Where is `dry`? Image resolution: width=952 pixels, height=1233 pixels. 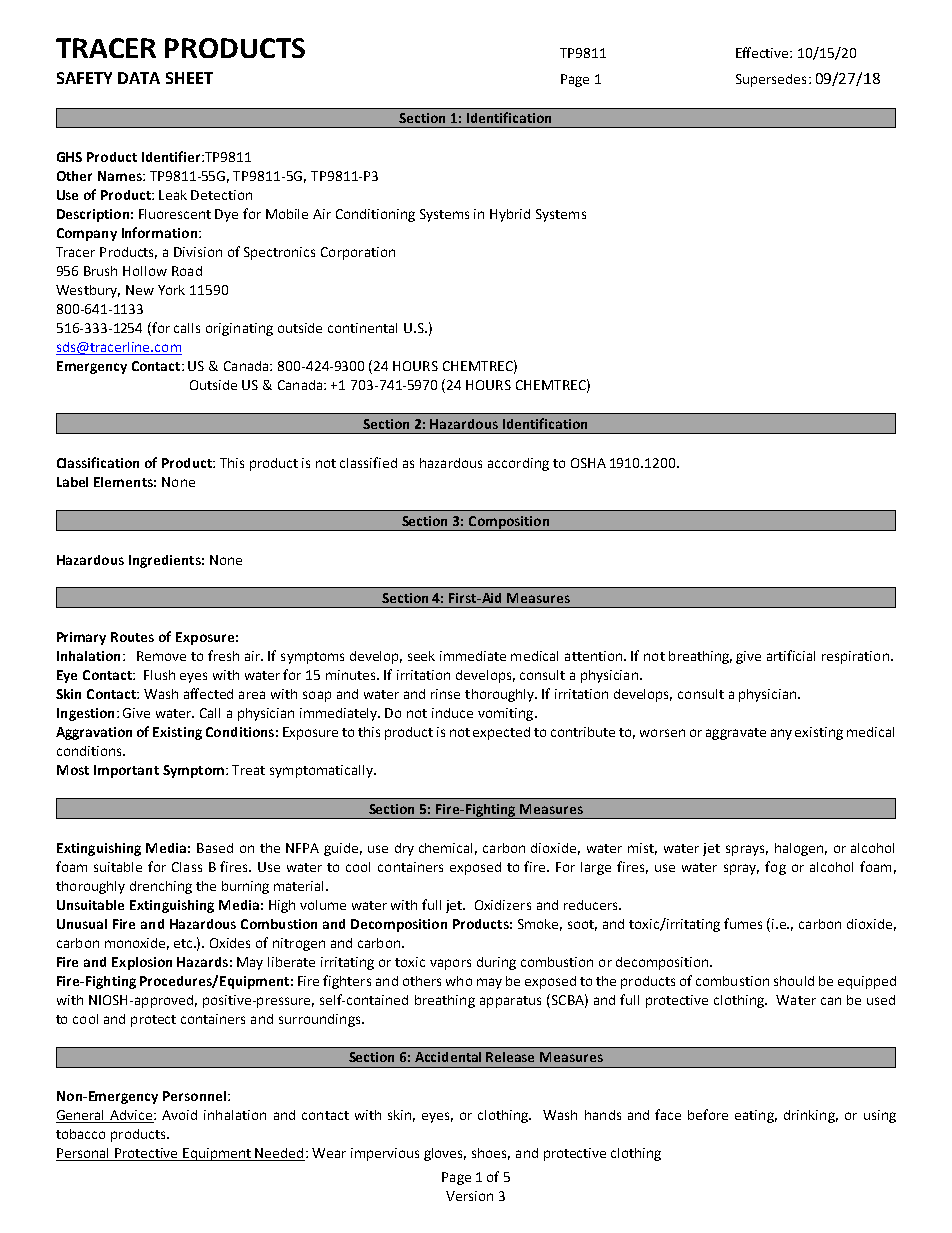 dry is located at coordinates (404, 849).
